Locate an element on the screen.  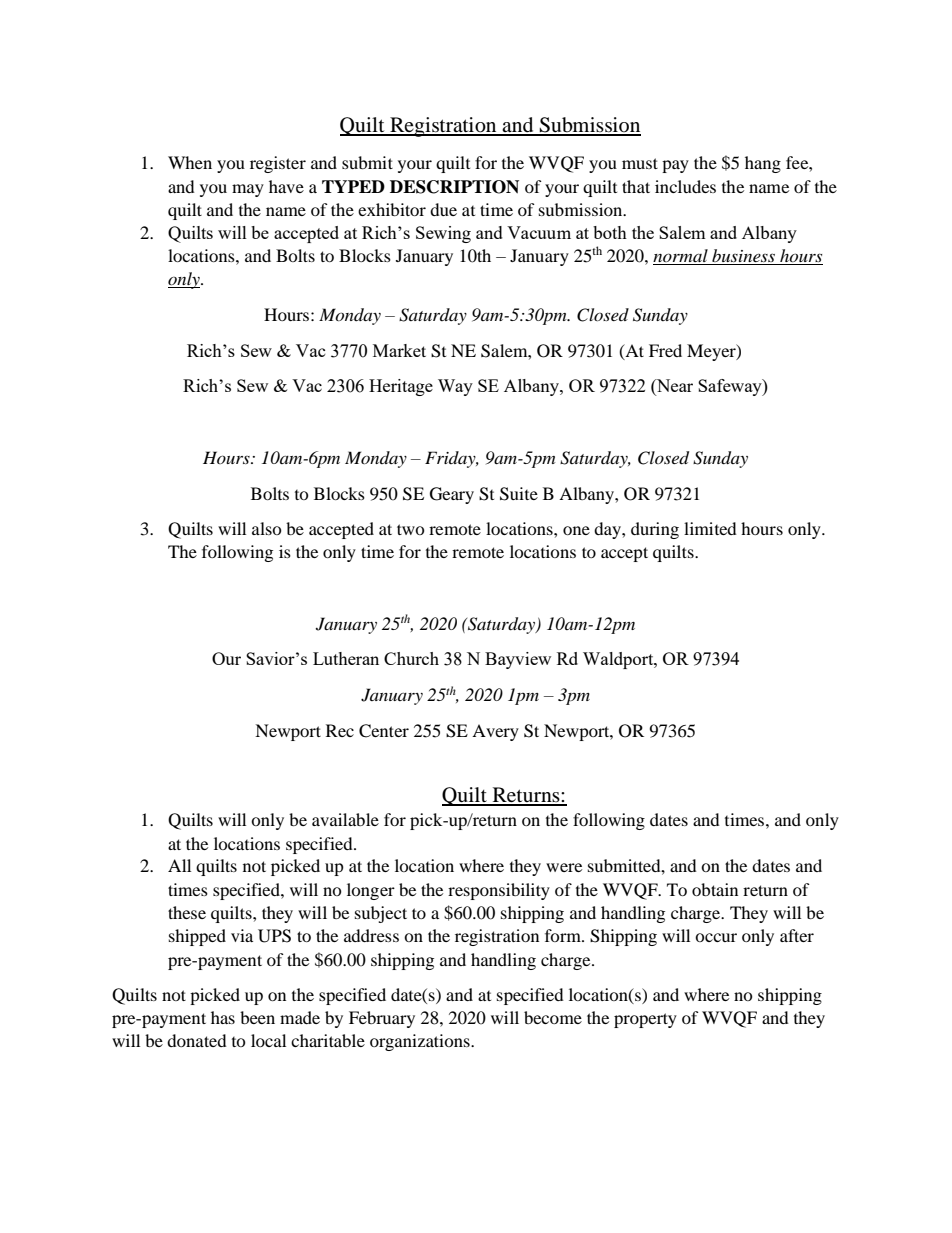
includes is located at coordinates (685, 186).
